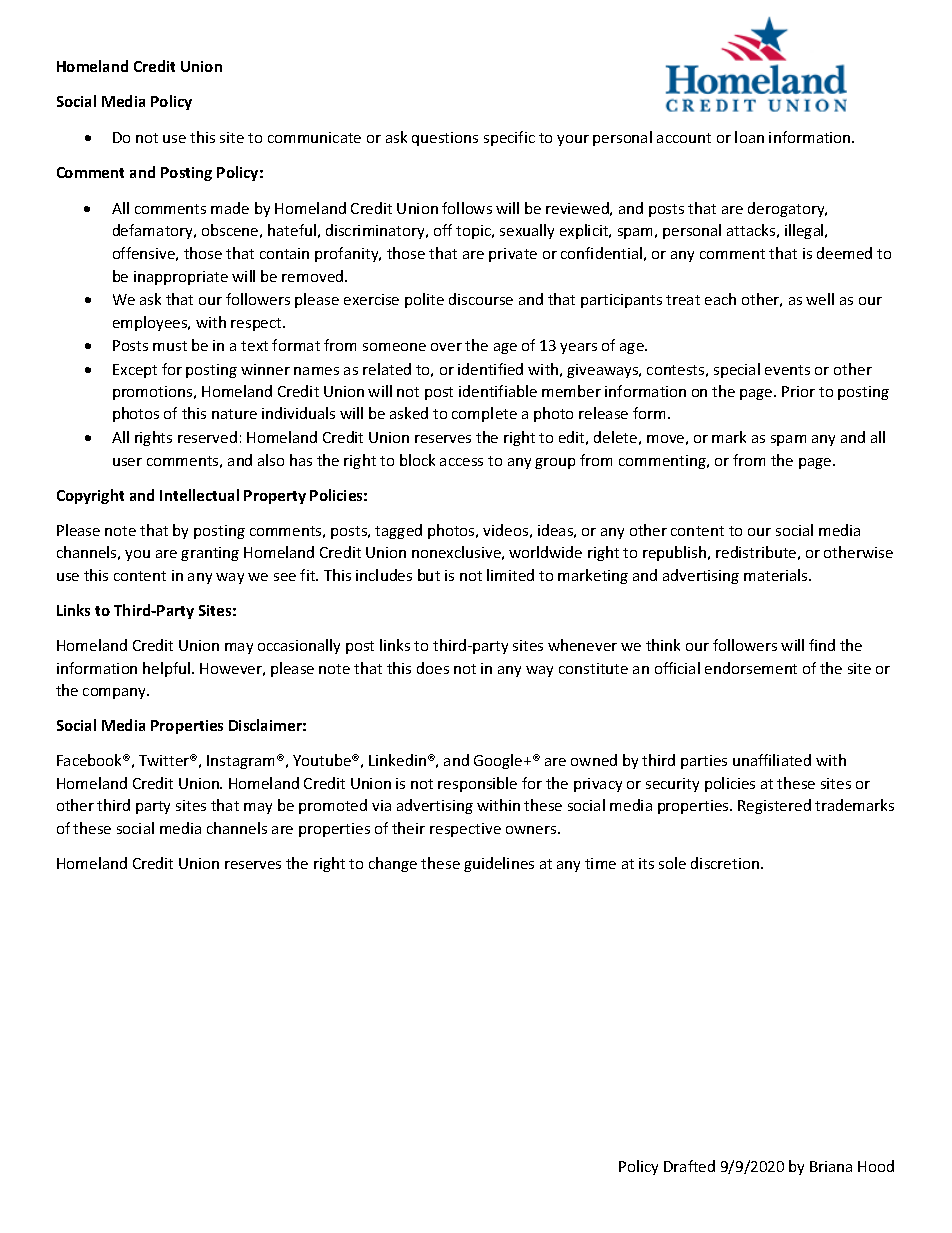  Describe the element at coordinates (168, 669) in the image. I see `helpful` at that location.
